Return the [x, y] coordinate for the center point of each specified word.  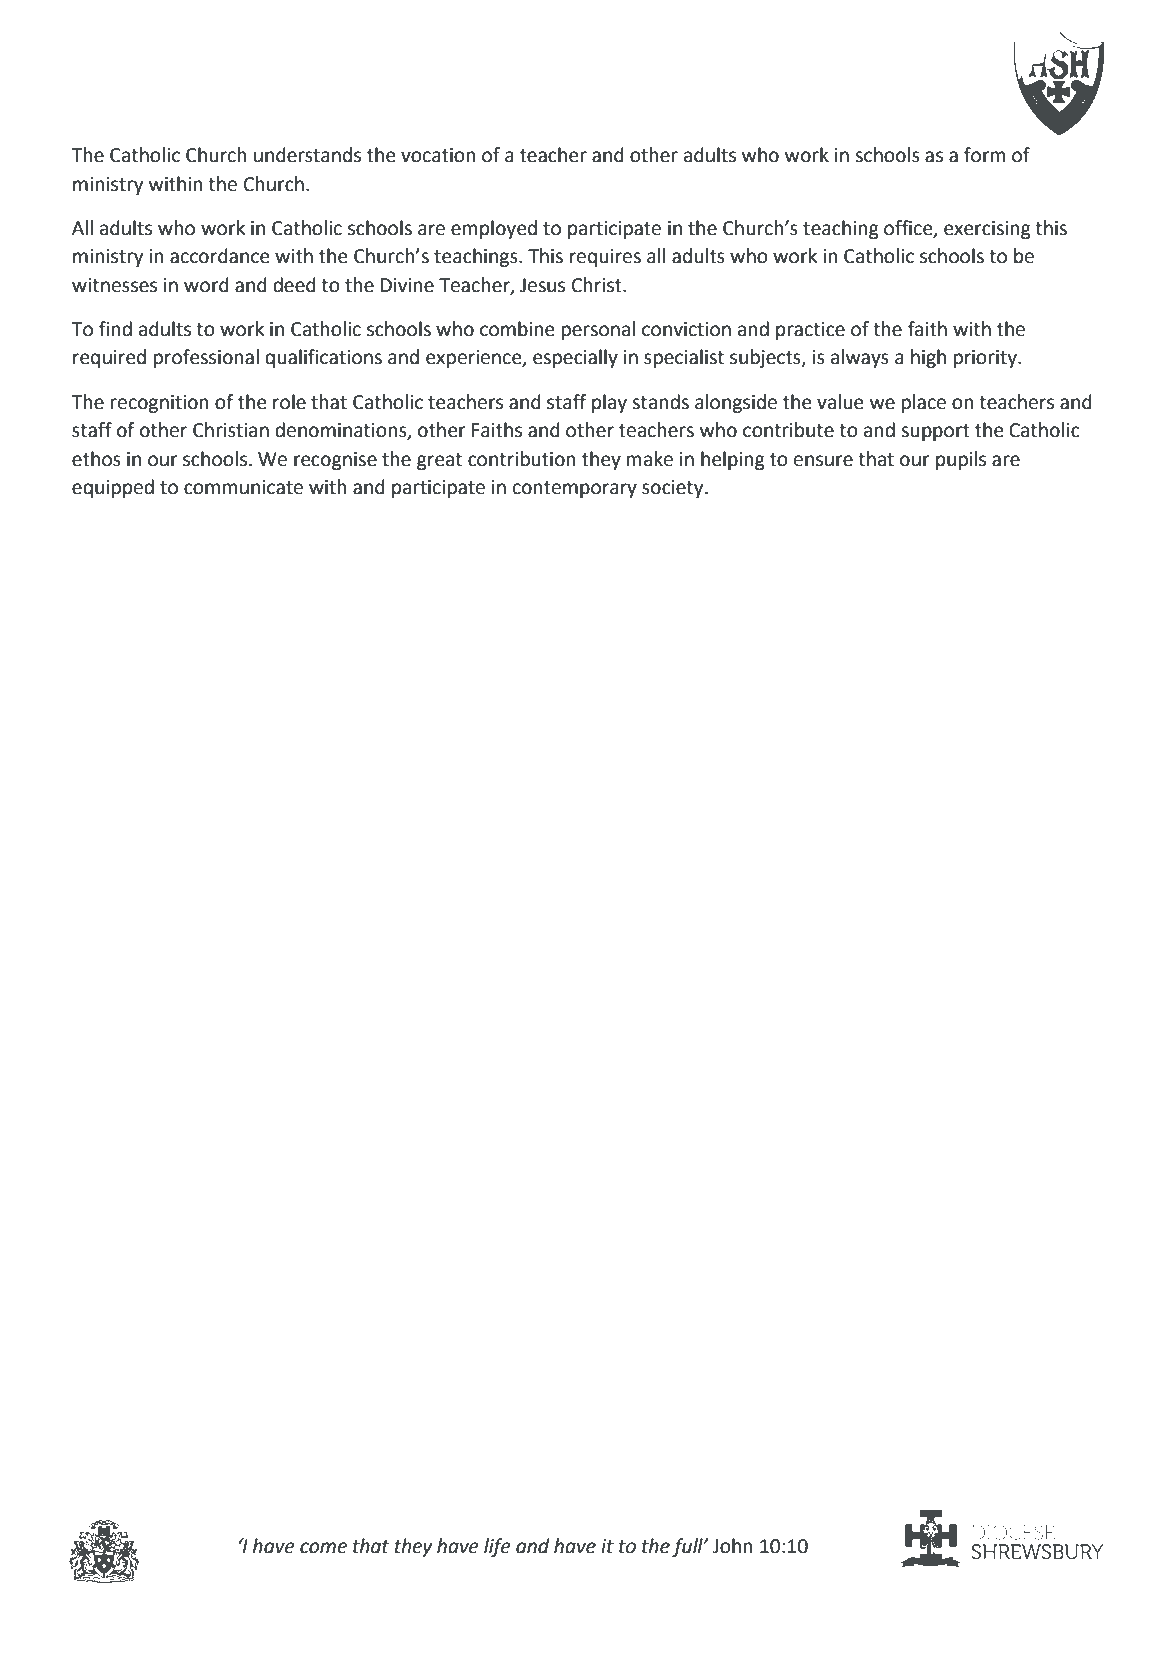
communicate [243, 487]
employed [494, 229]
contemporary [575, 489]
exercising [987, 230]
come [323, 1548]
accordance [219, 256]
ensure [823, 461]
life [497, 1547]
